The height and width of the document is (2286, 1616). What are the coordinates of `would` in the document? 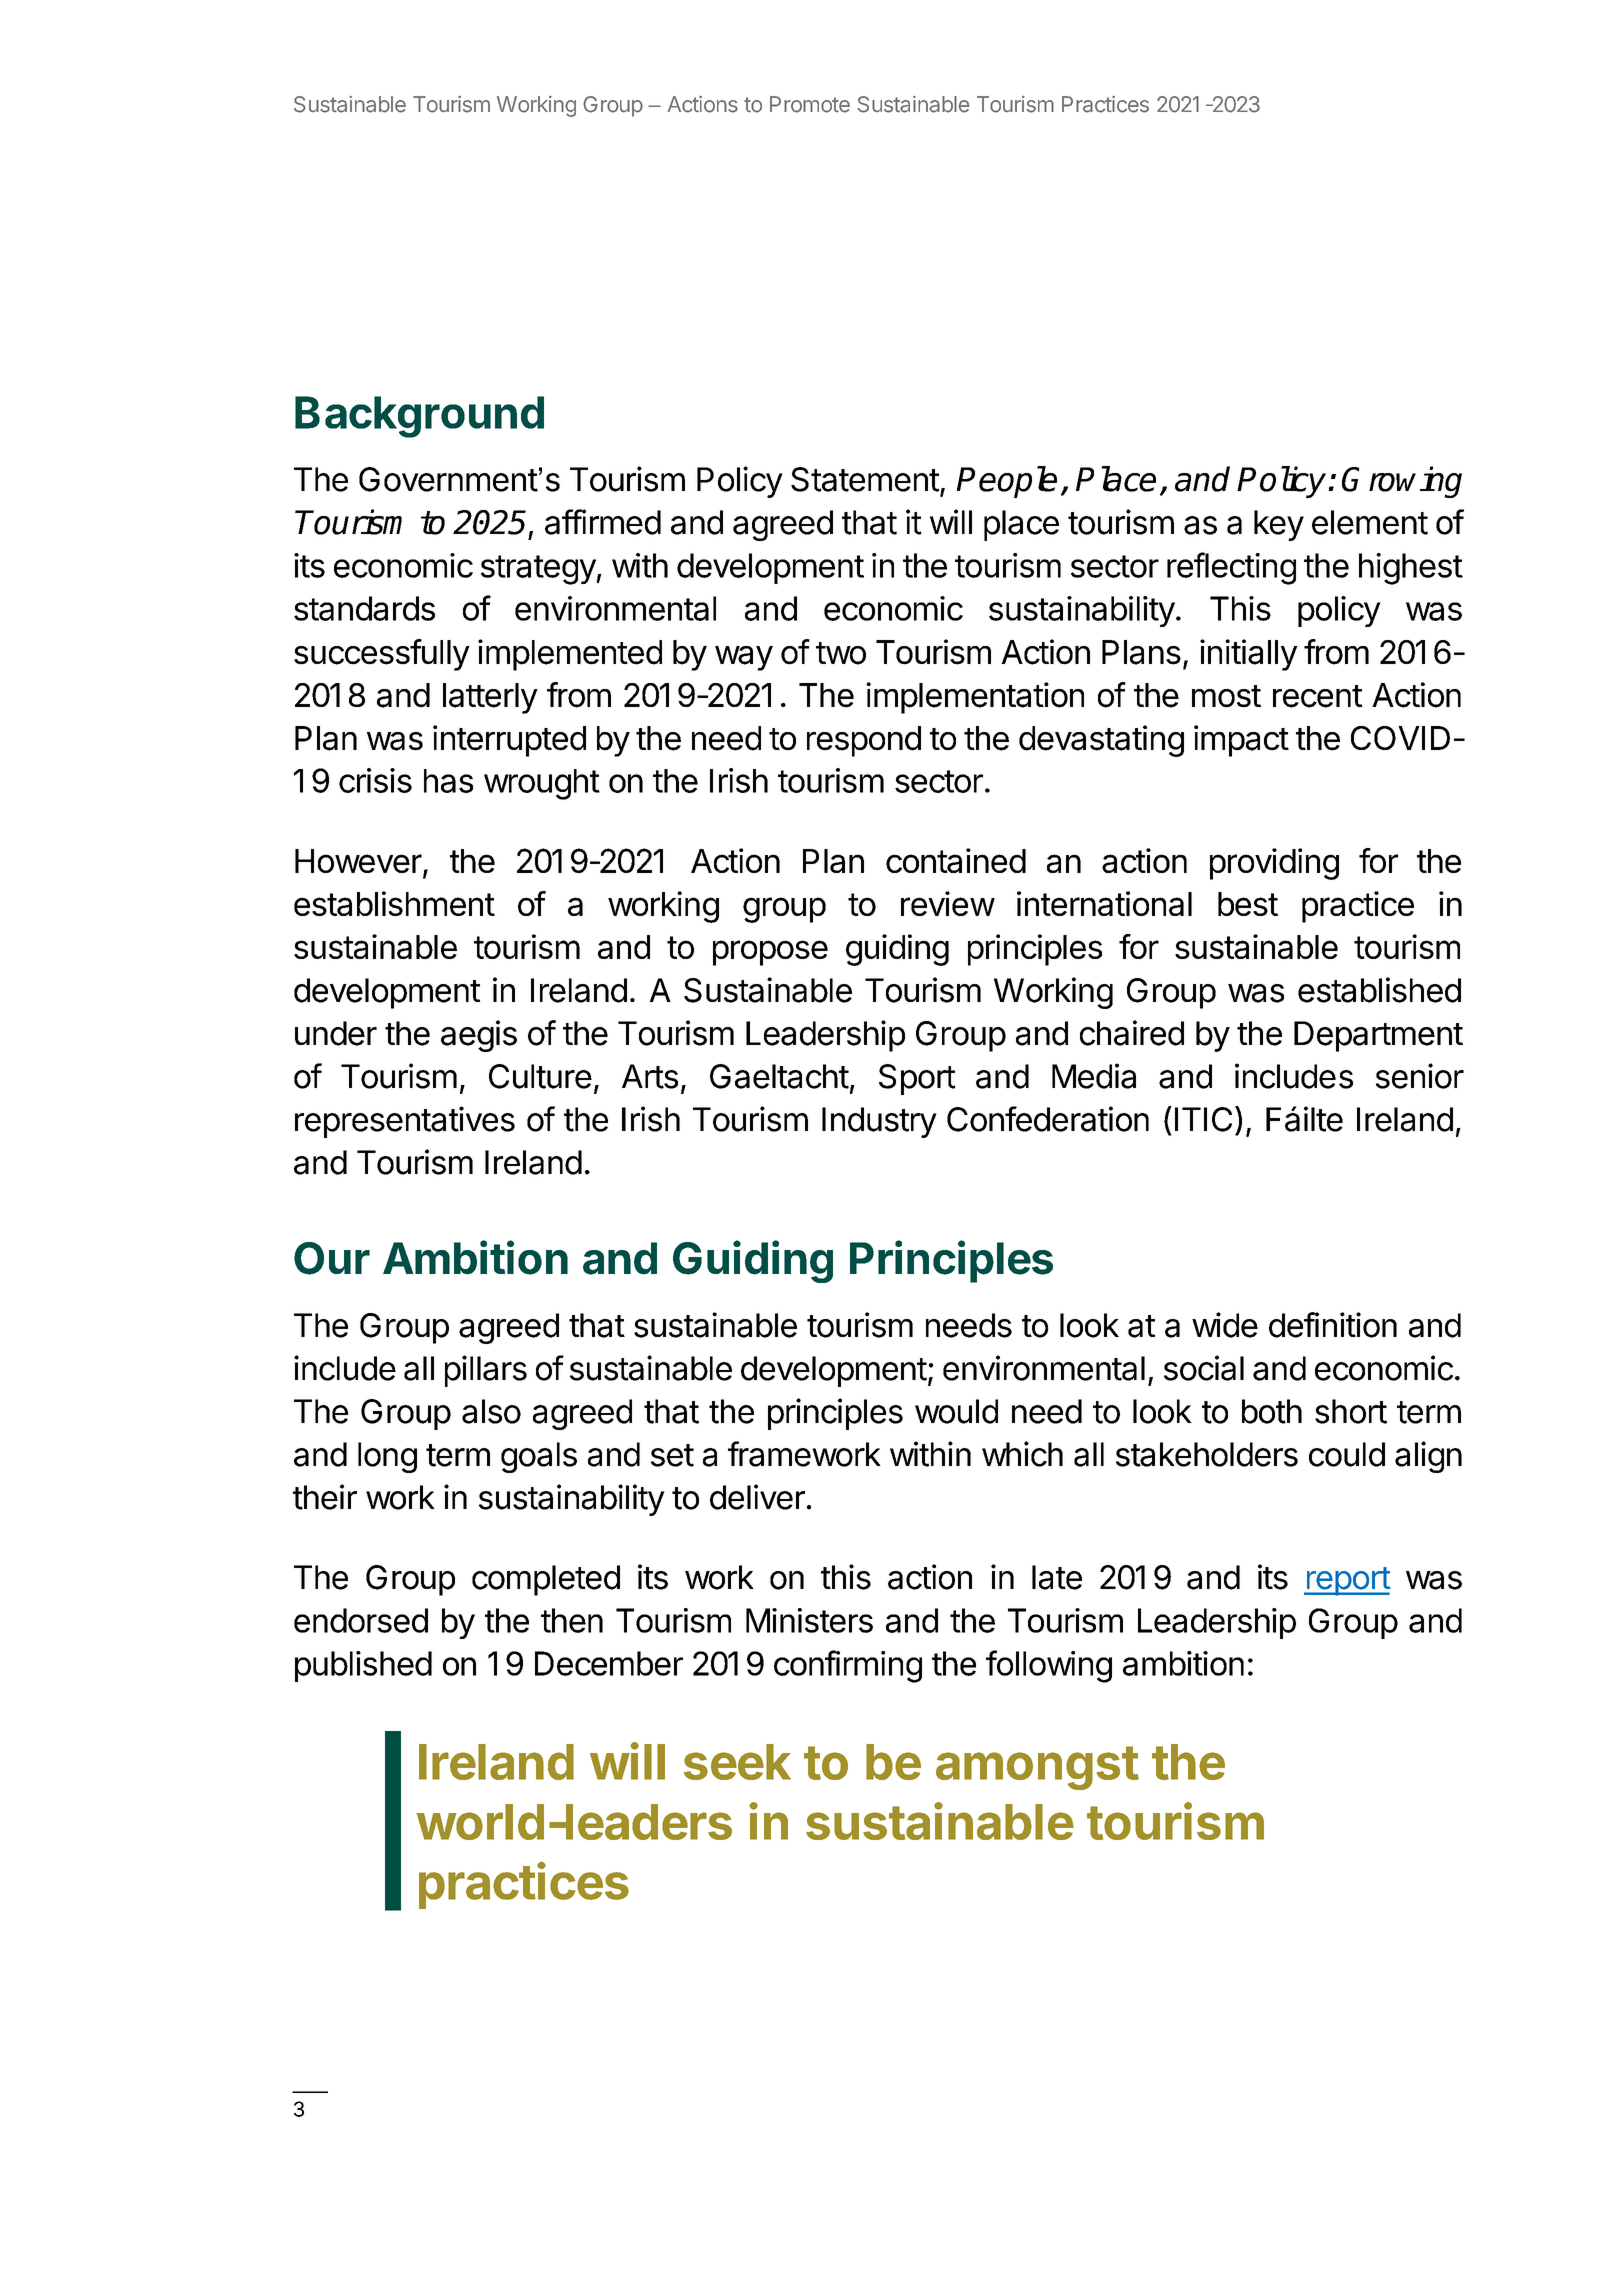 It's located at (956, 1411).
